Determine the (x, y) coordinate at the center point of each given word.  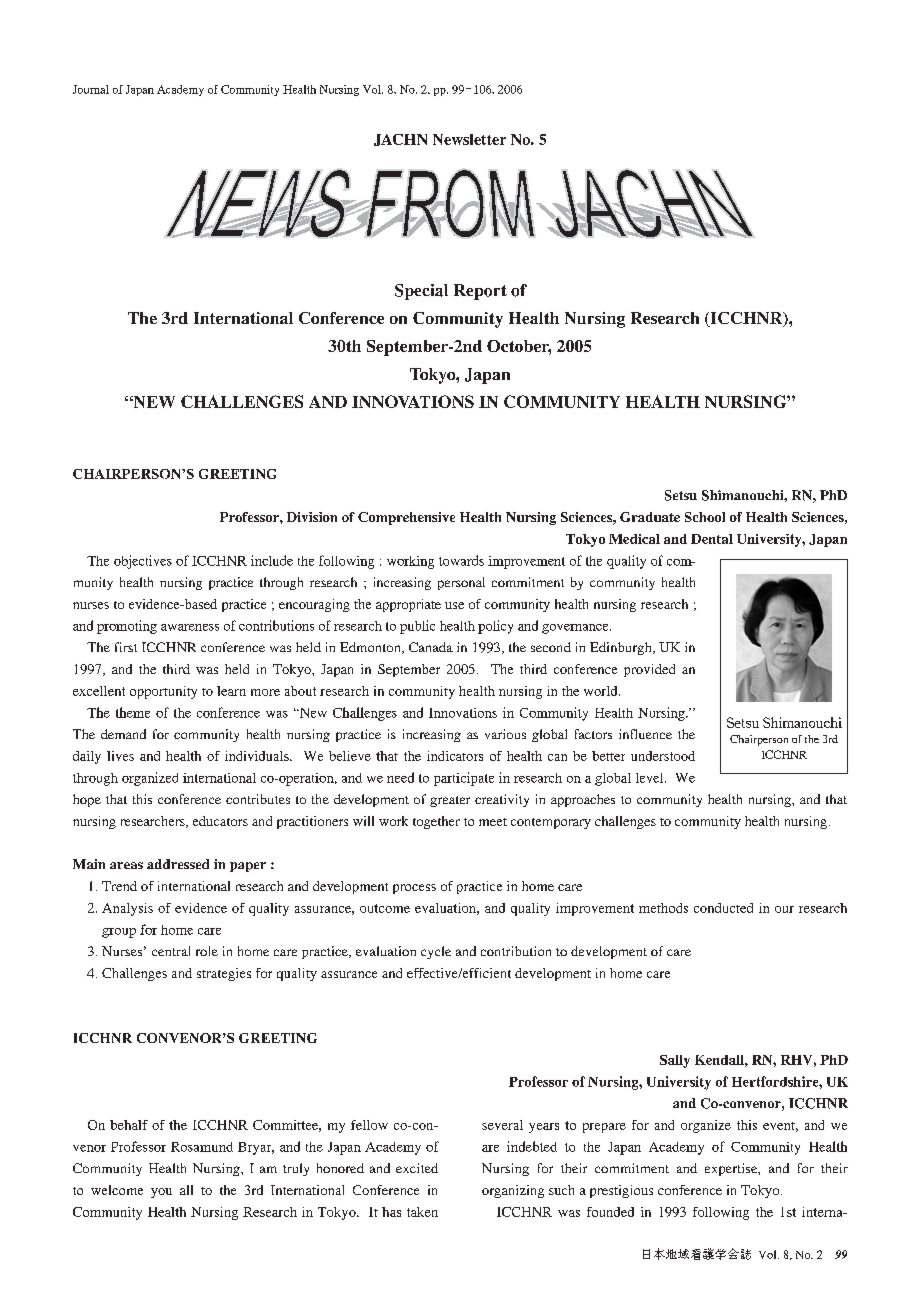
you (161, 1193)
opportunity (163, 692)
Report (480, 292)
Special (421, 292)
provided (649, 670)
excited (417, 1168)
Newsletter (469, 139)
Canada (431, 647)
